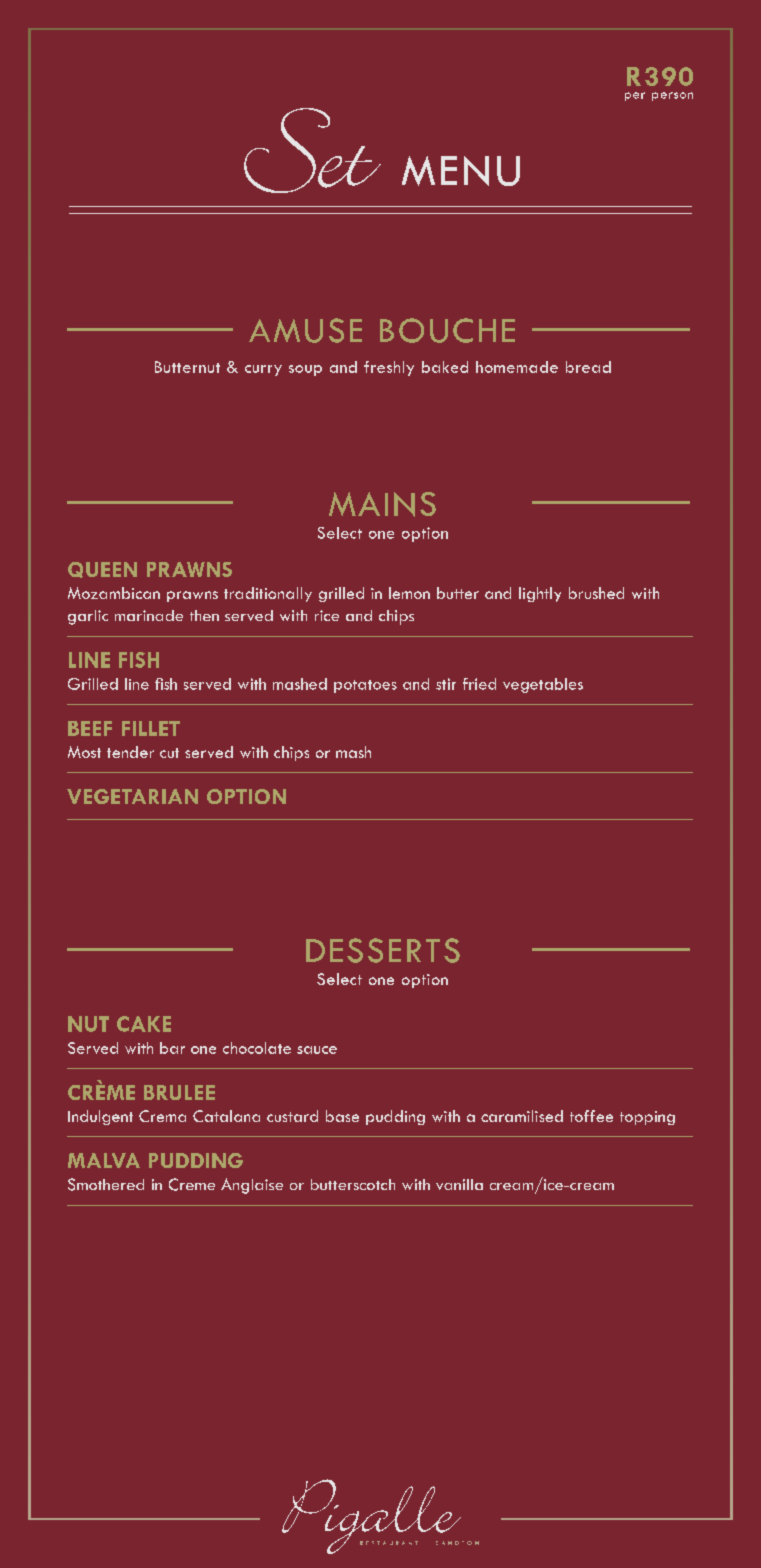  I want to click on Set, so click(312, 150).
